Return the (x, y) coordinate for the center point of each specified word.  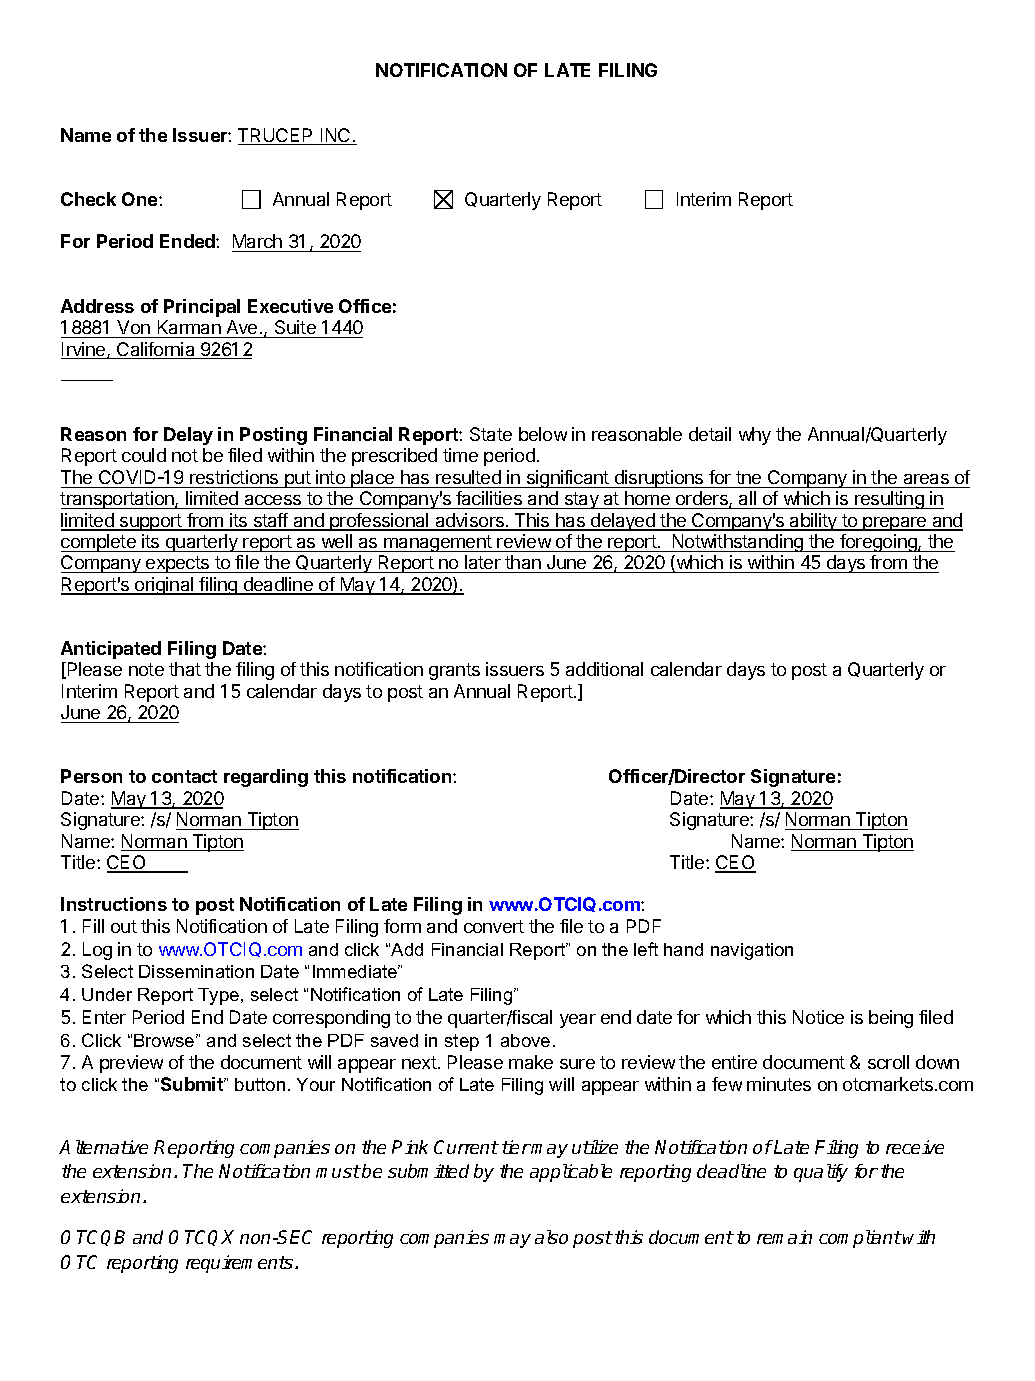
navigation (752, 951)
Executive (290, 306)
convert (494, 926)
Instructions (114, 904)
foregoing (878, 543)
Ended (188, 241)
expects (178, 564)
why (755, 436)
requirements (239, 1264)
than (523, 564)
